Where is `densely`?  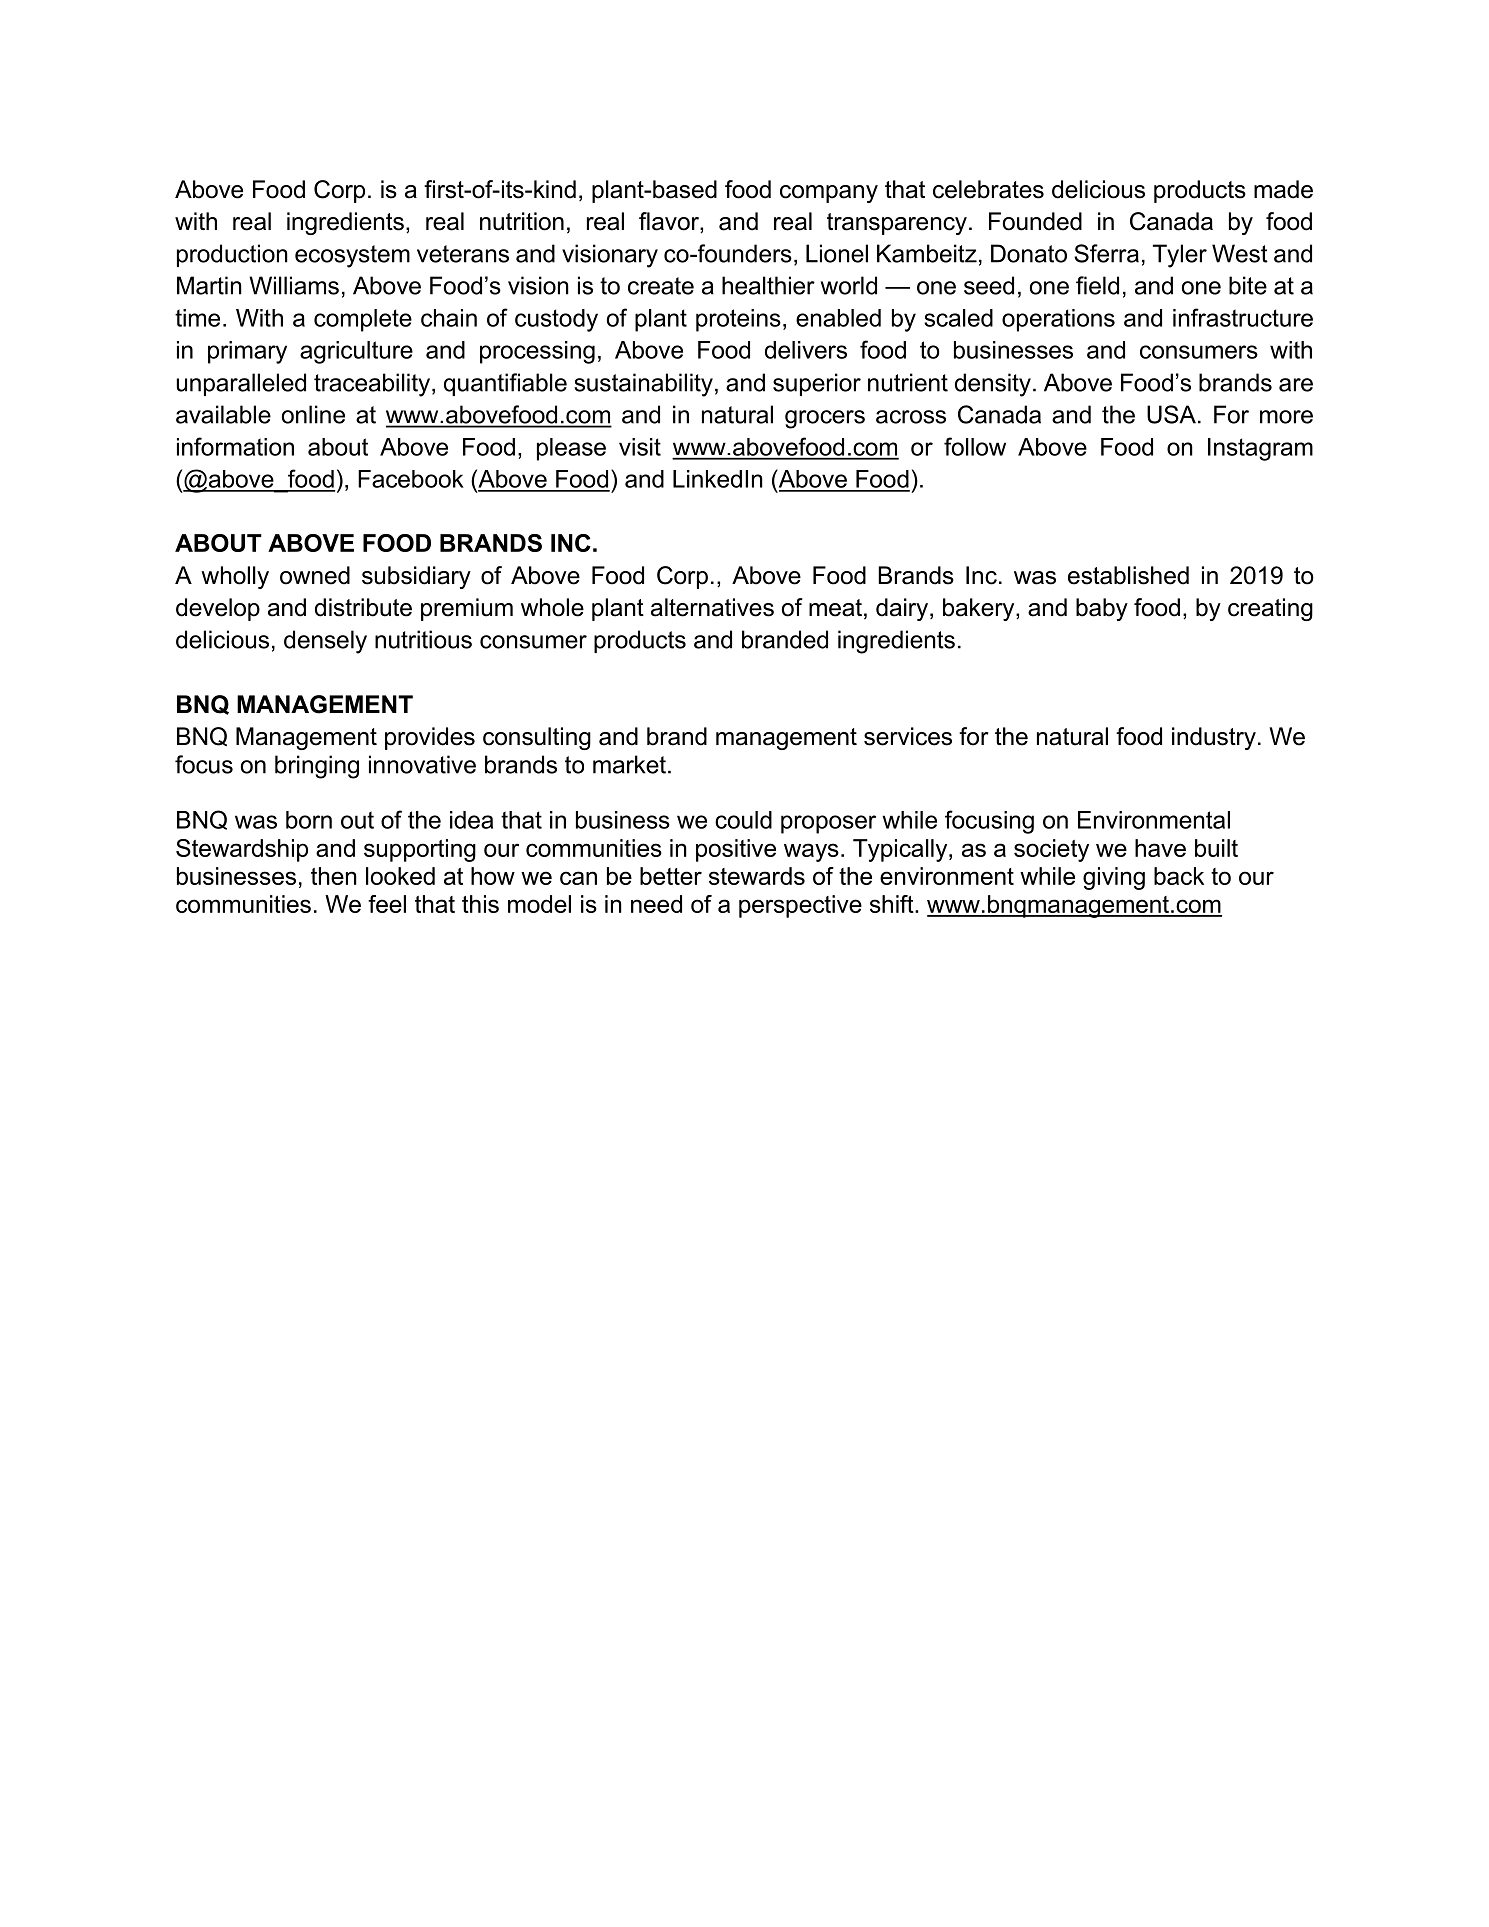 densely is located at coordinates (325, 642).
